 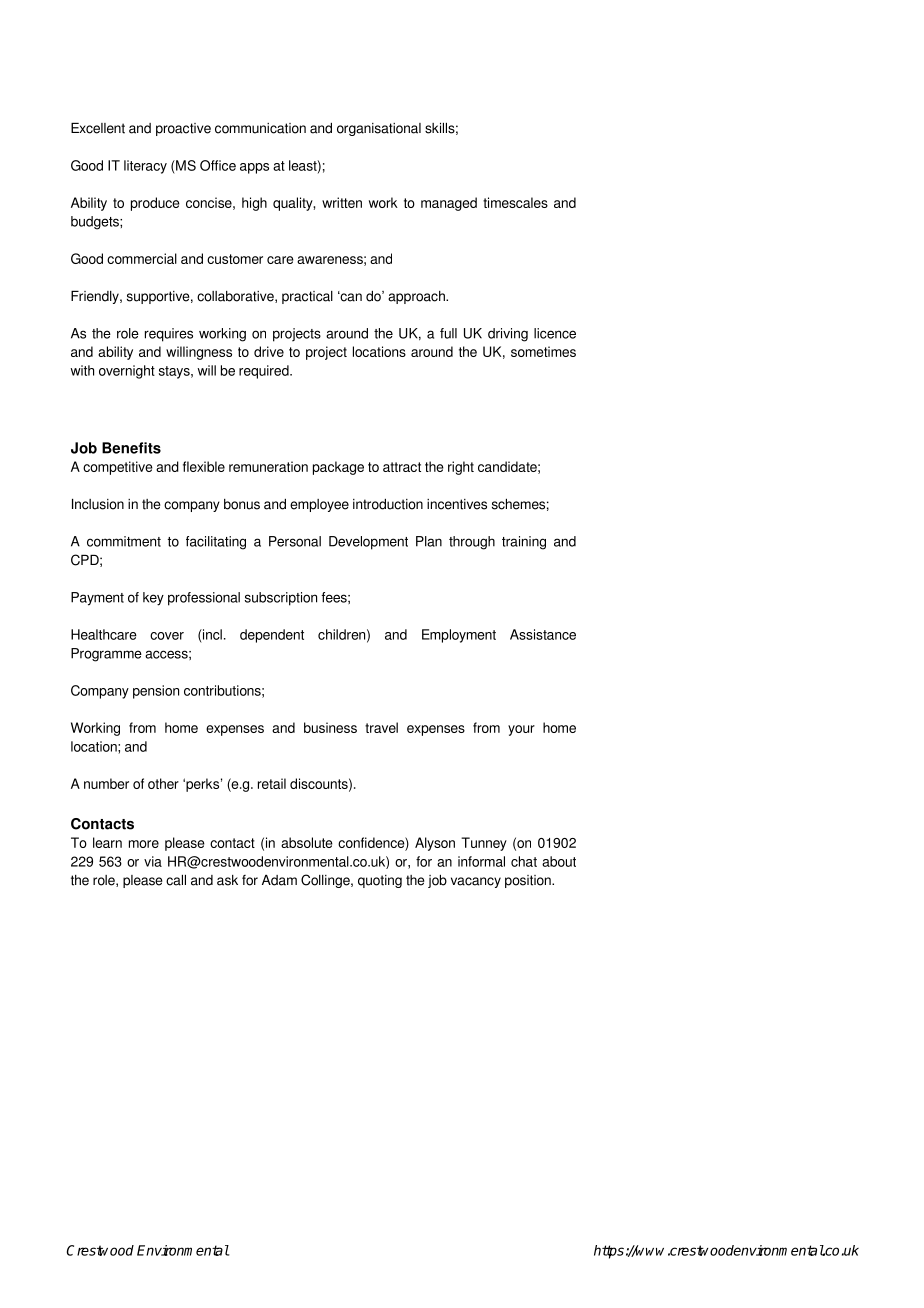 What do you see at coordinates (457, 504) in the screenshot?
I see `incentives` at bounding box center [457, 504].
